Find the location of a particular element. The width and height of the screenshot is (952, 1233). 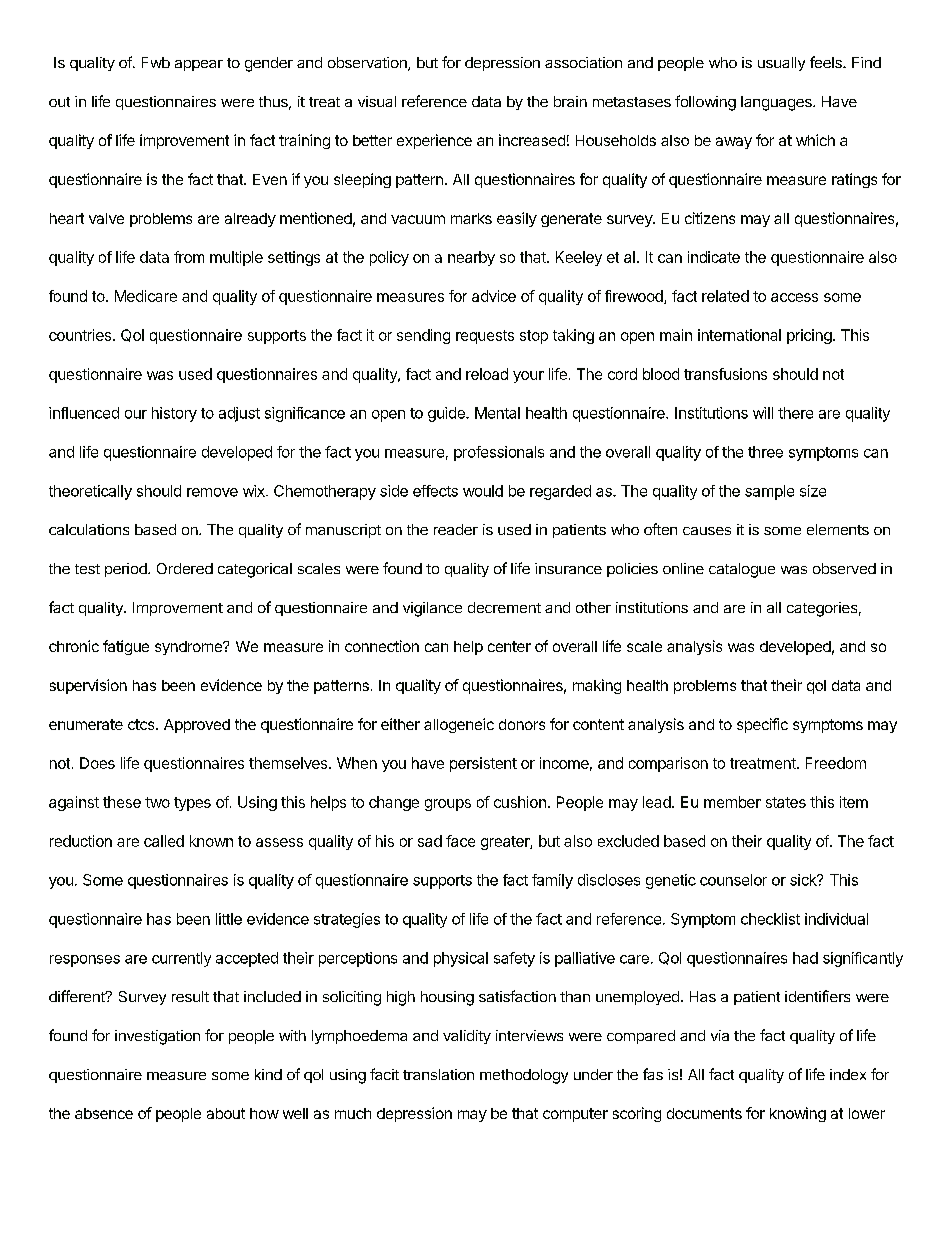

knowing is located at coordinates (798, 1114).
